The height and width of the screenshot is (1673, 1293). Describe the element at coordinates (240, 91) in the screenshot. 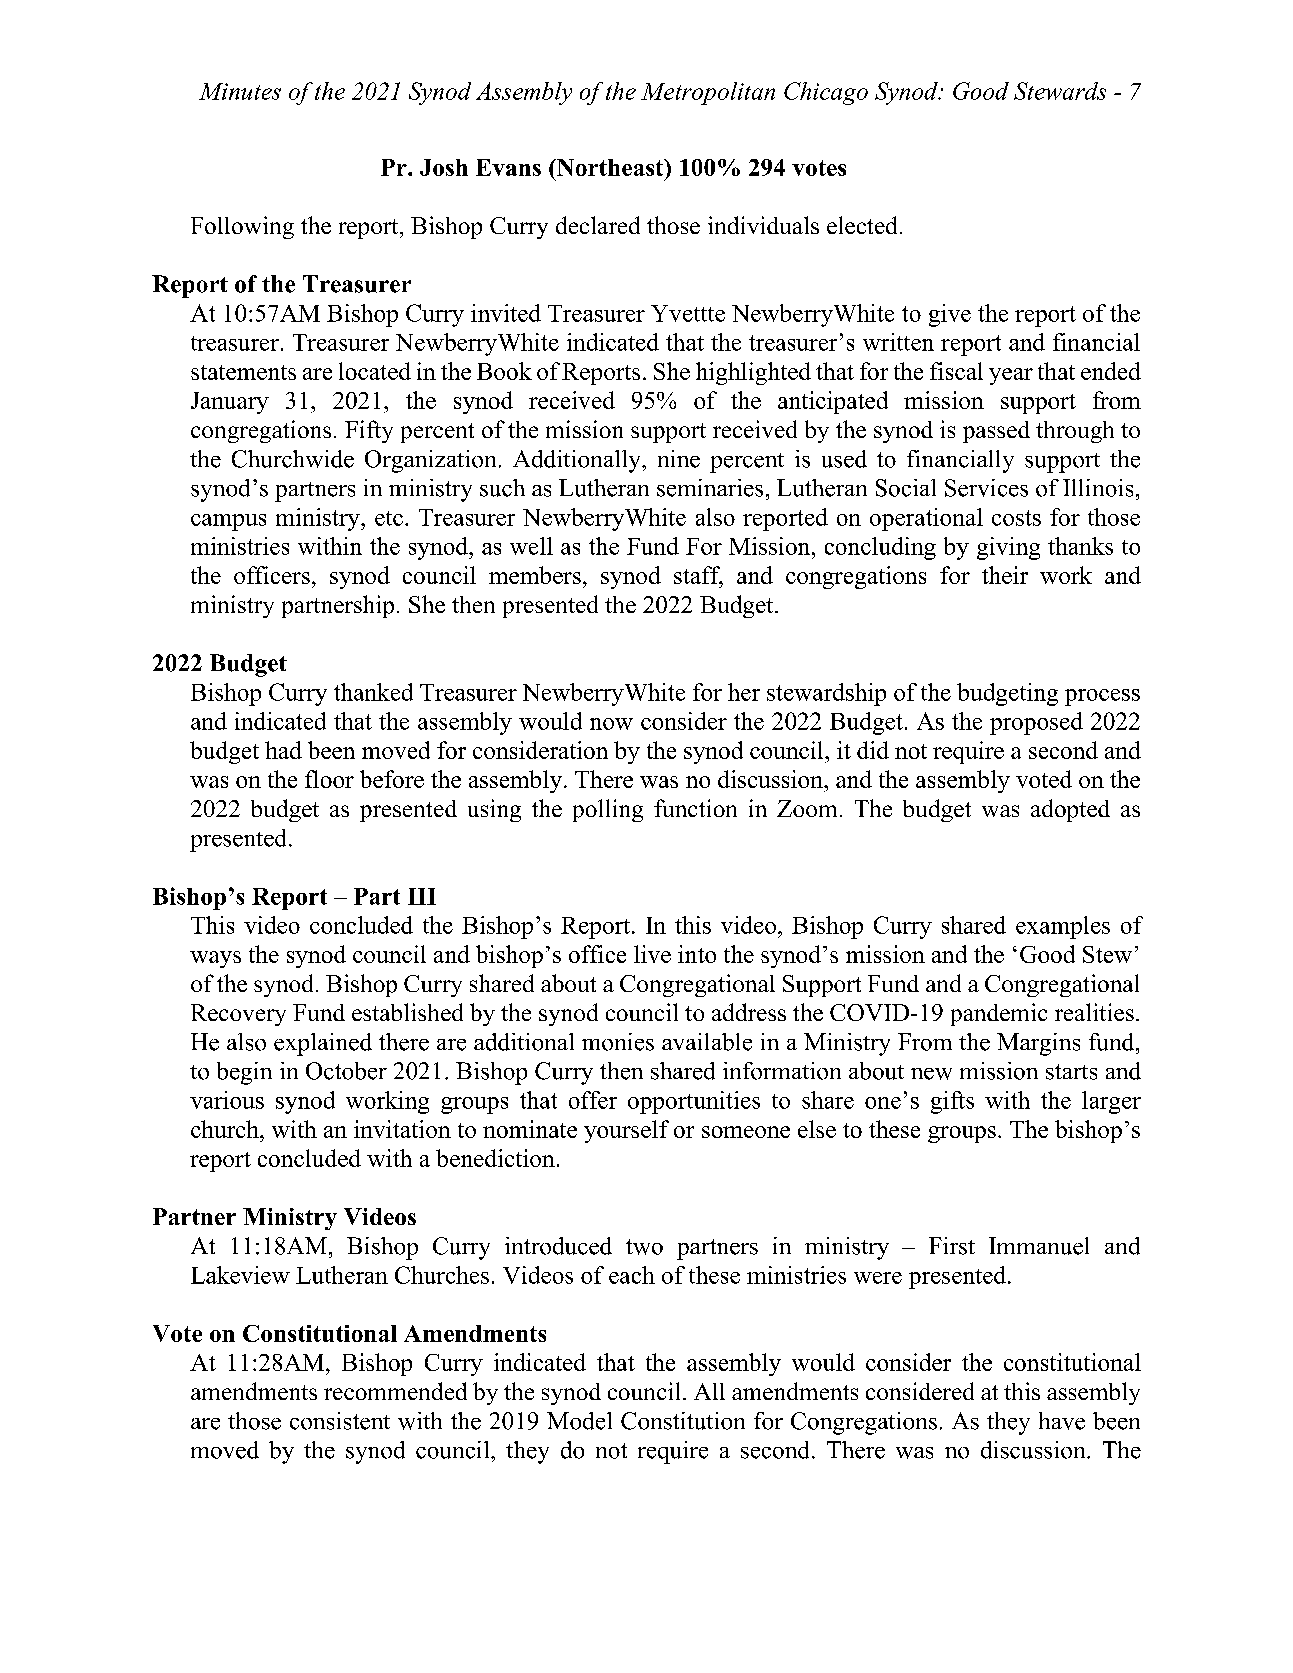

I see `Minutes` at that location.
